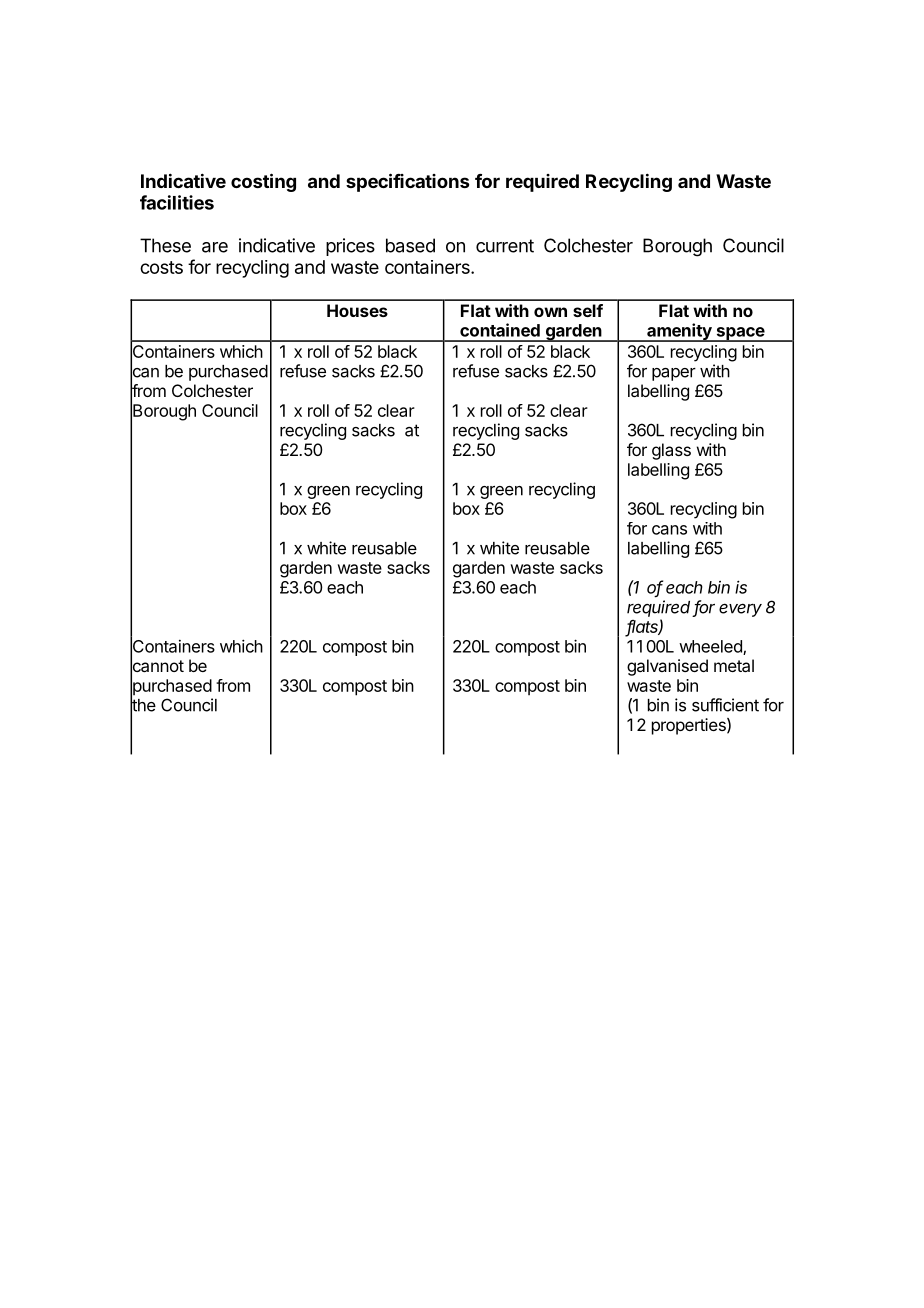 Image resolution: width=924 pixels, height=1308 pixels. Describe the element at coordinates (357, 310) in the document. I see `Houses` at that location.
